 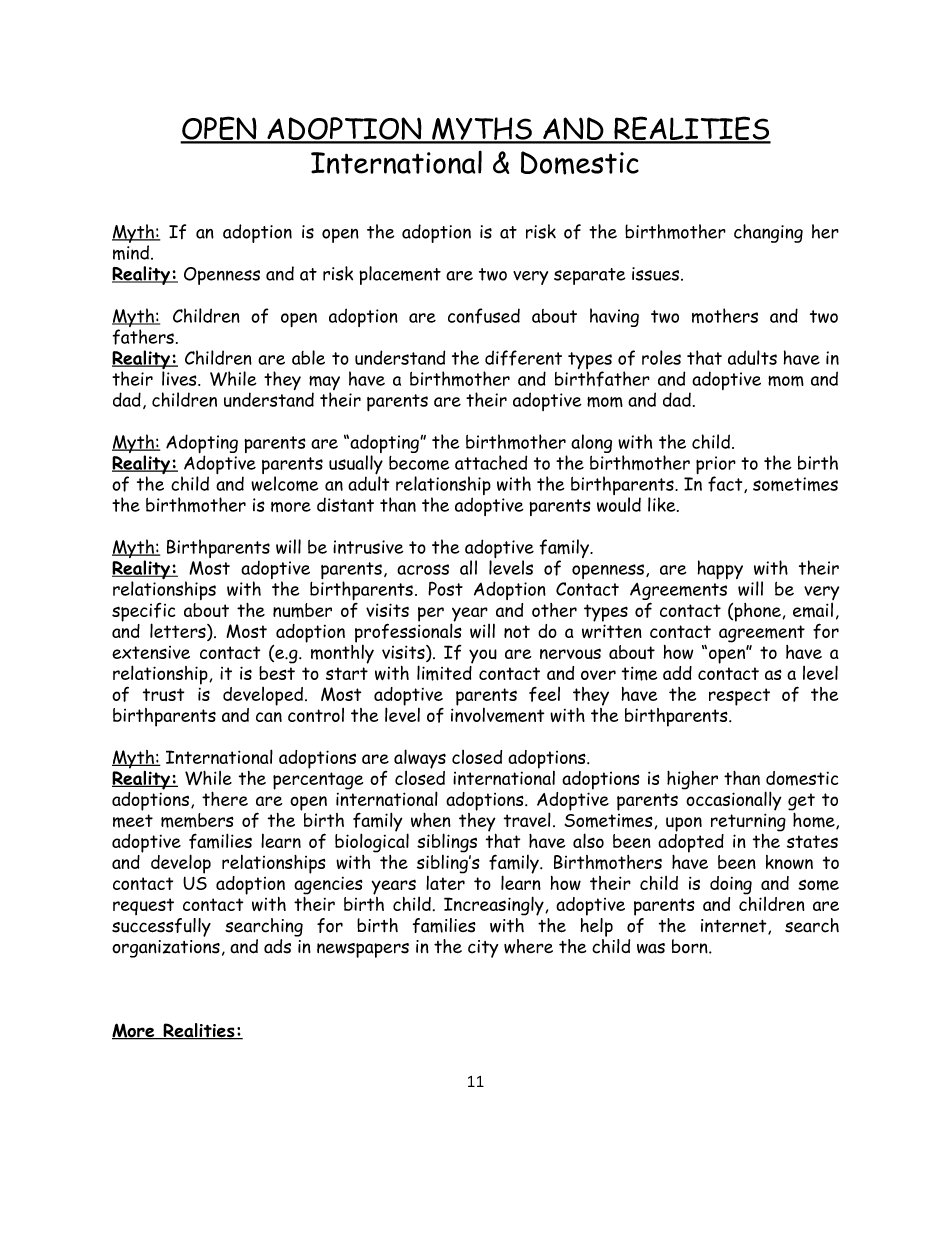 I want to click on attached, so click(x=491, y=462).
